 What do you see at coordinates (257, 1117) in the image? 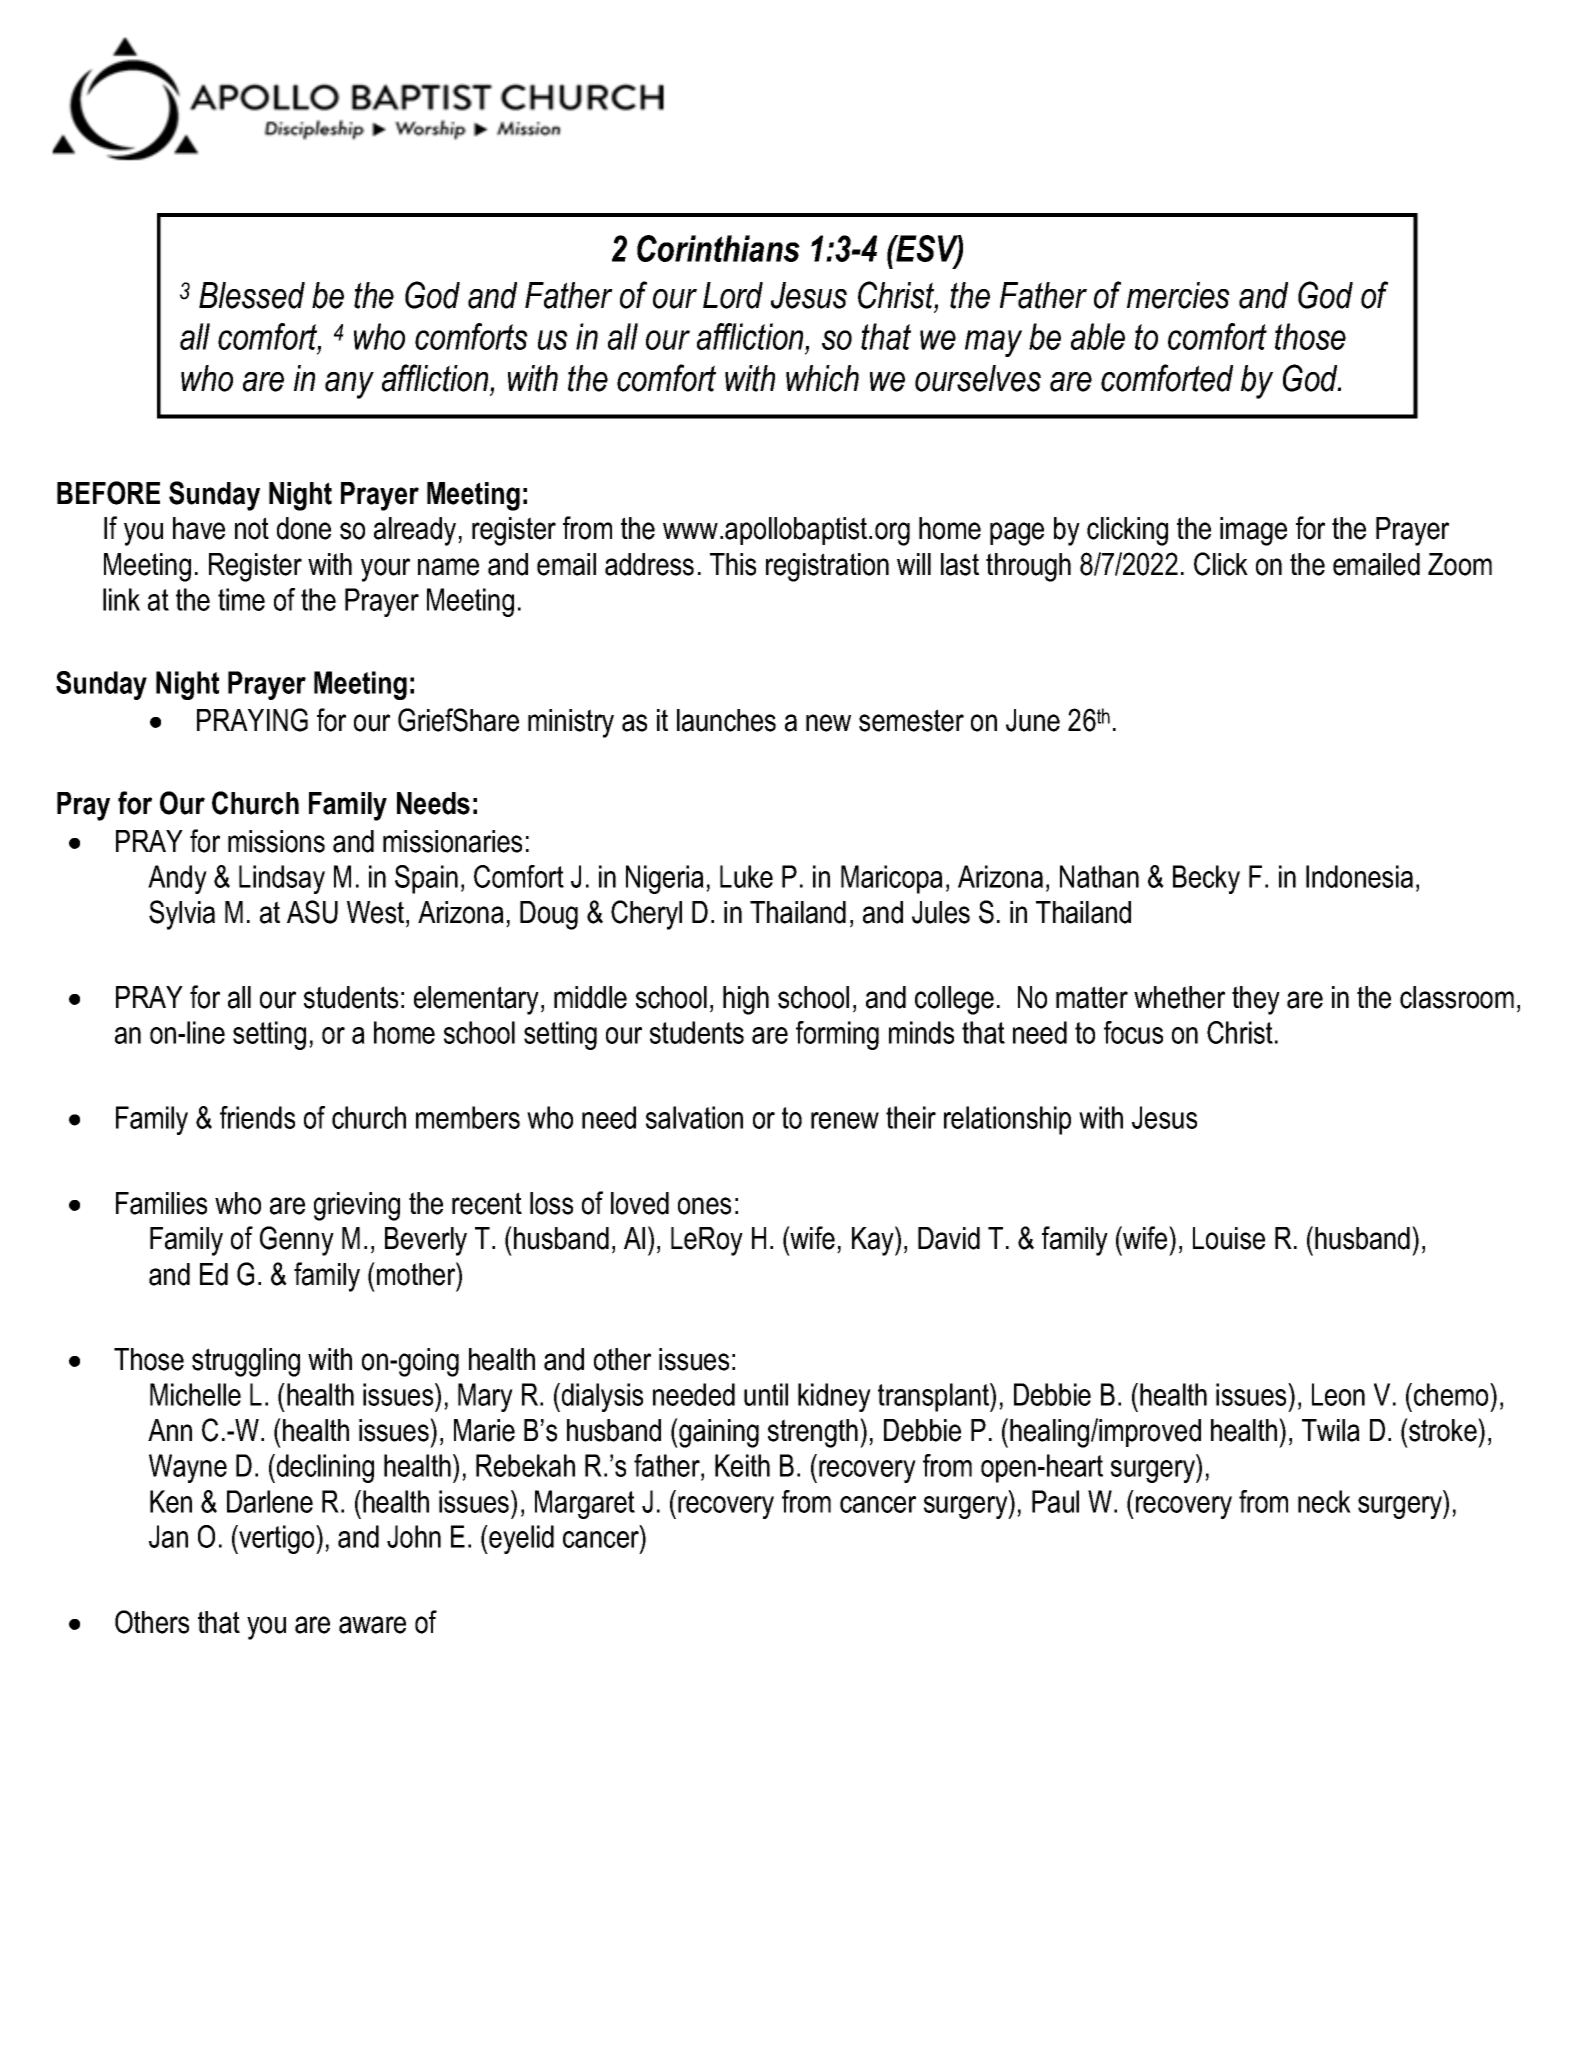
I see `friends` at bounding box center [257, 1117].
